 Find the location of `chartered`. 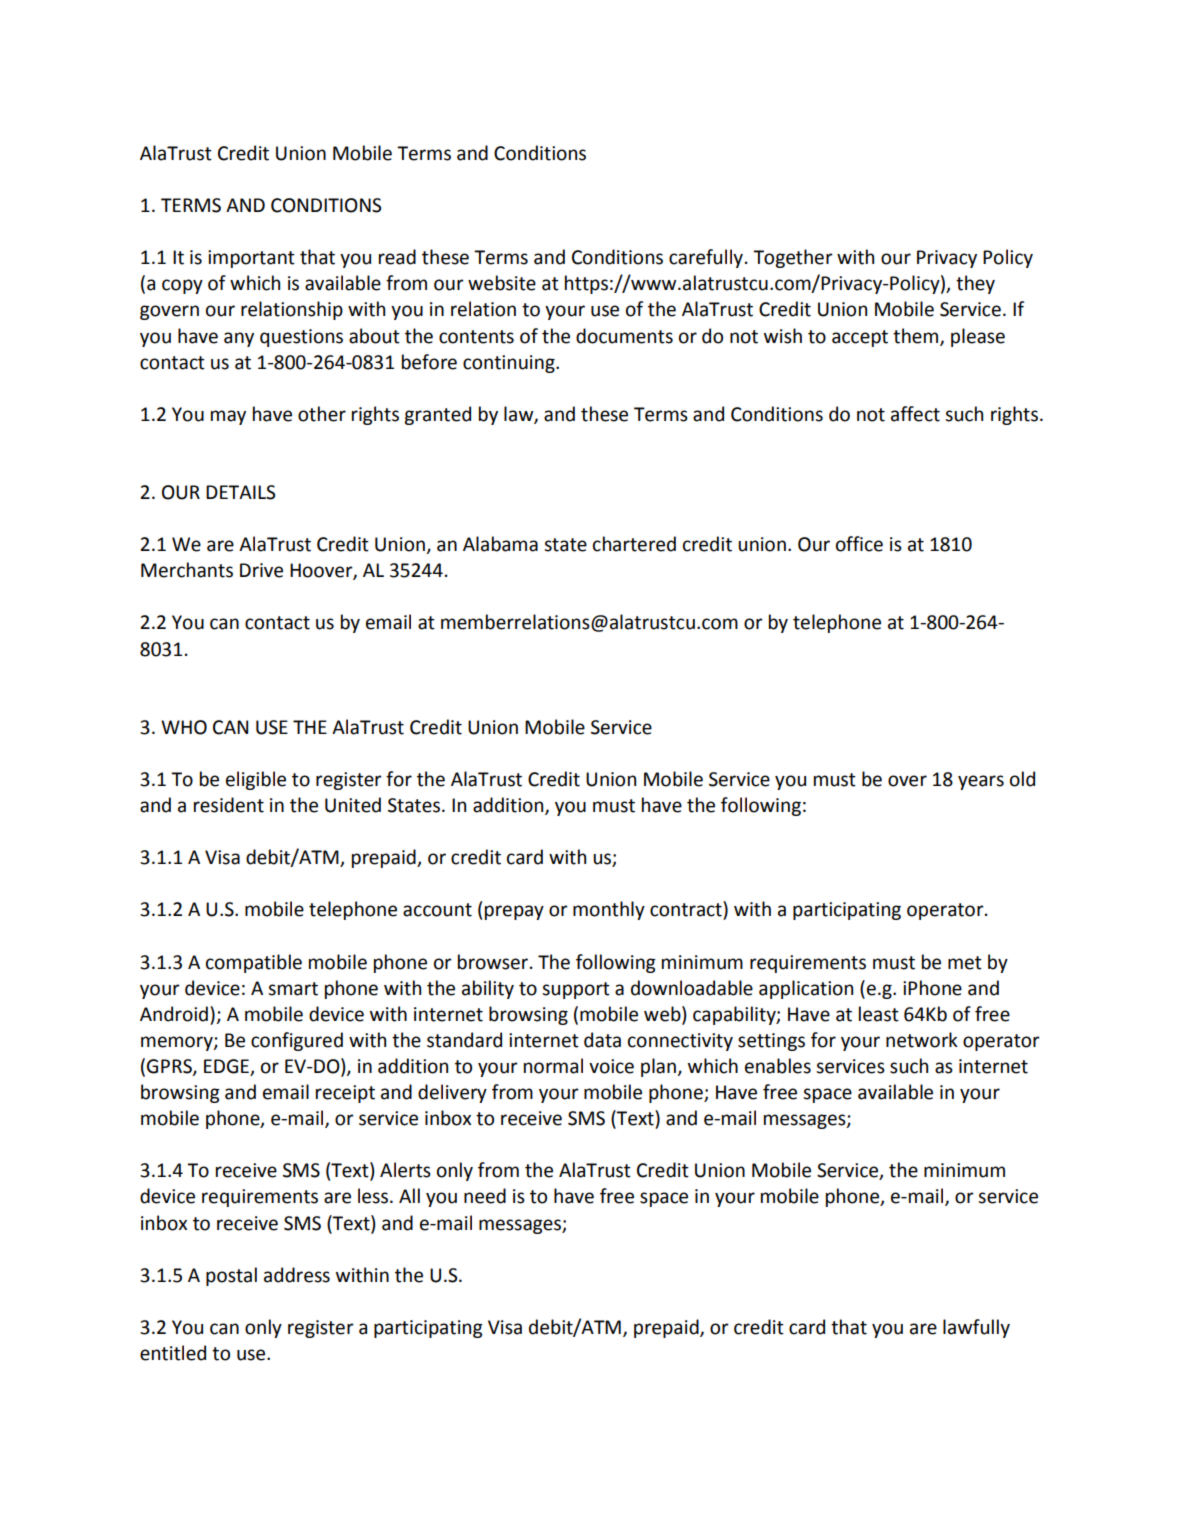

chartered is located at coordinates (634, 544).
